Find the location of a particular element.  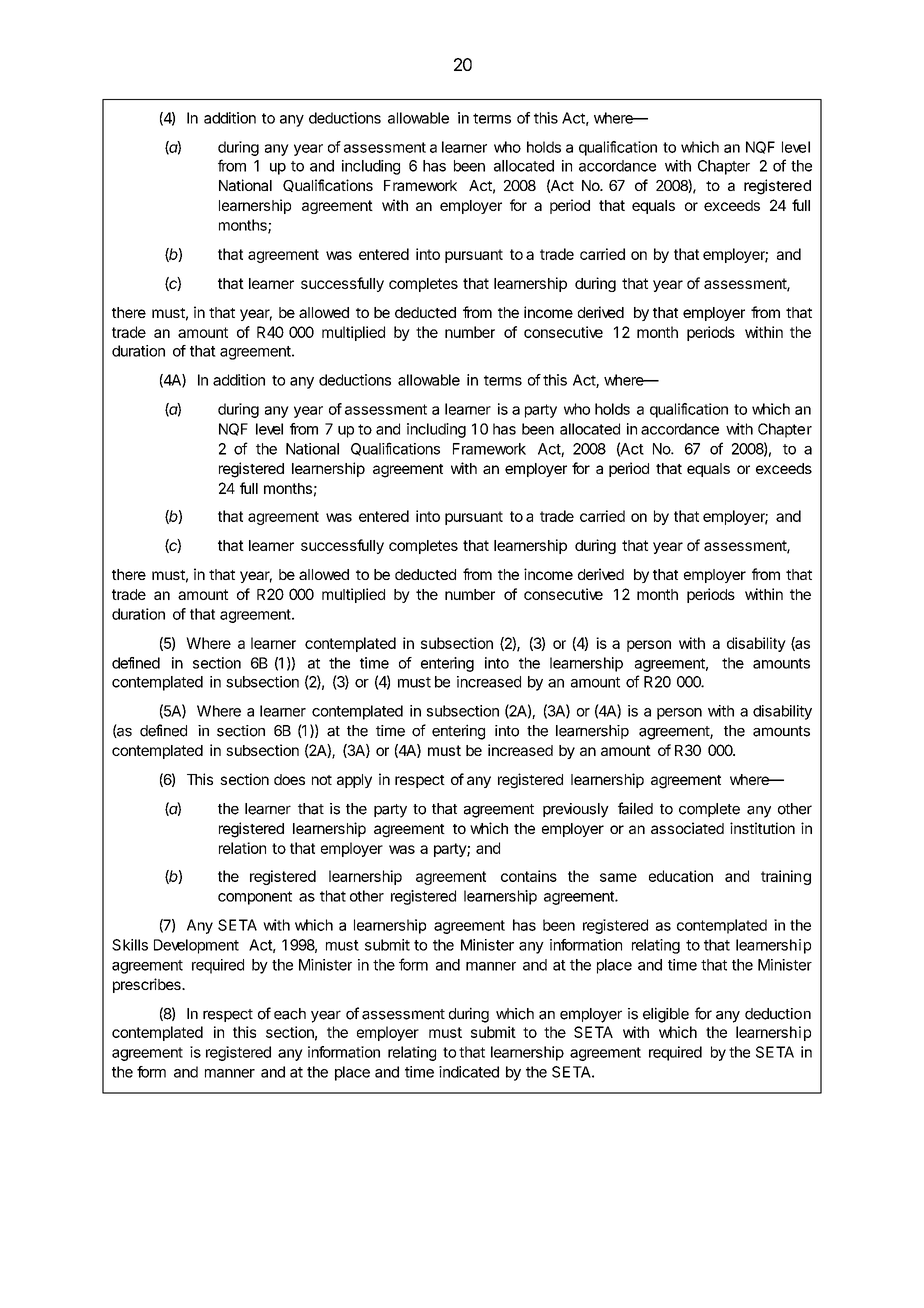

each is located at coordinates (290, 1014).
